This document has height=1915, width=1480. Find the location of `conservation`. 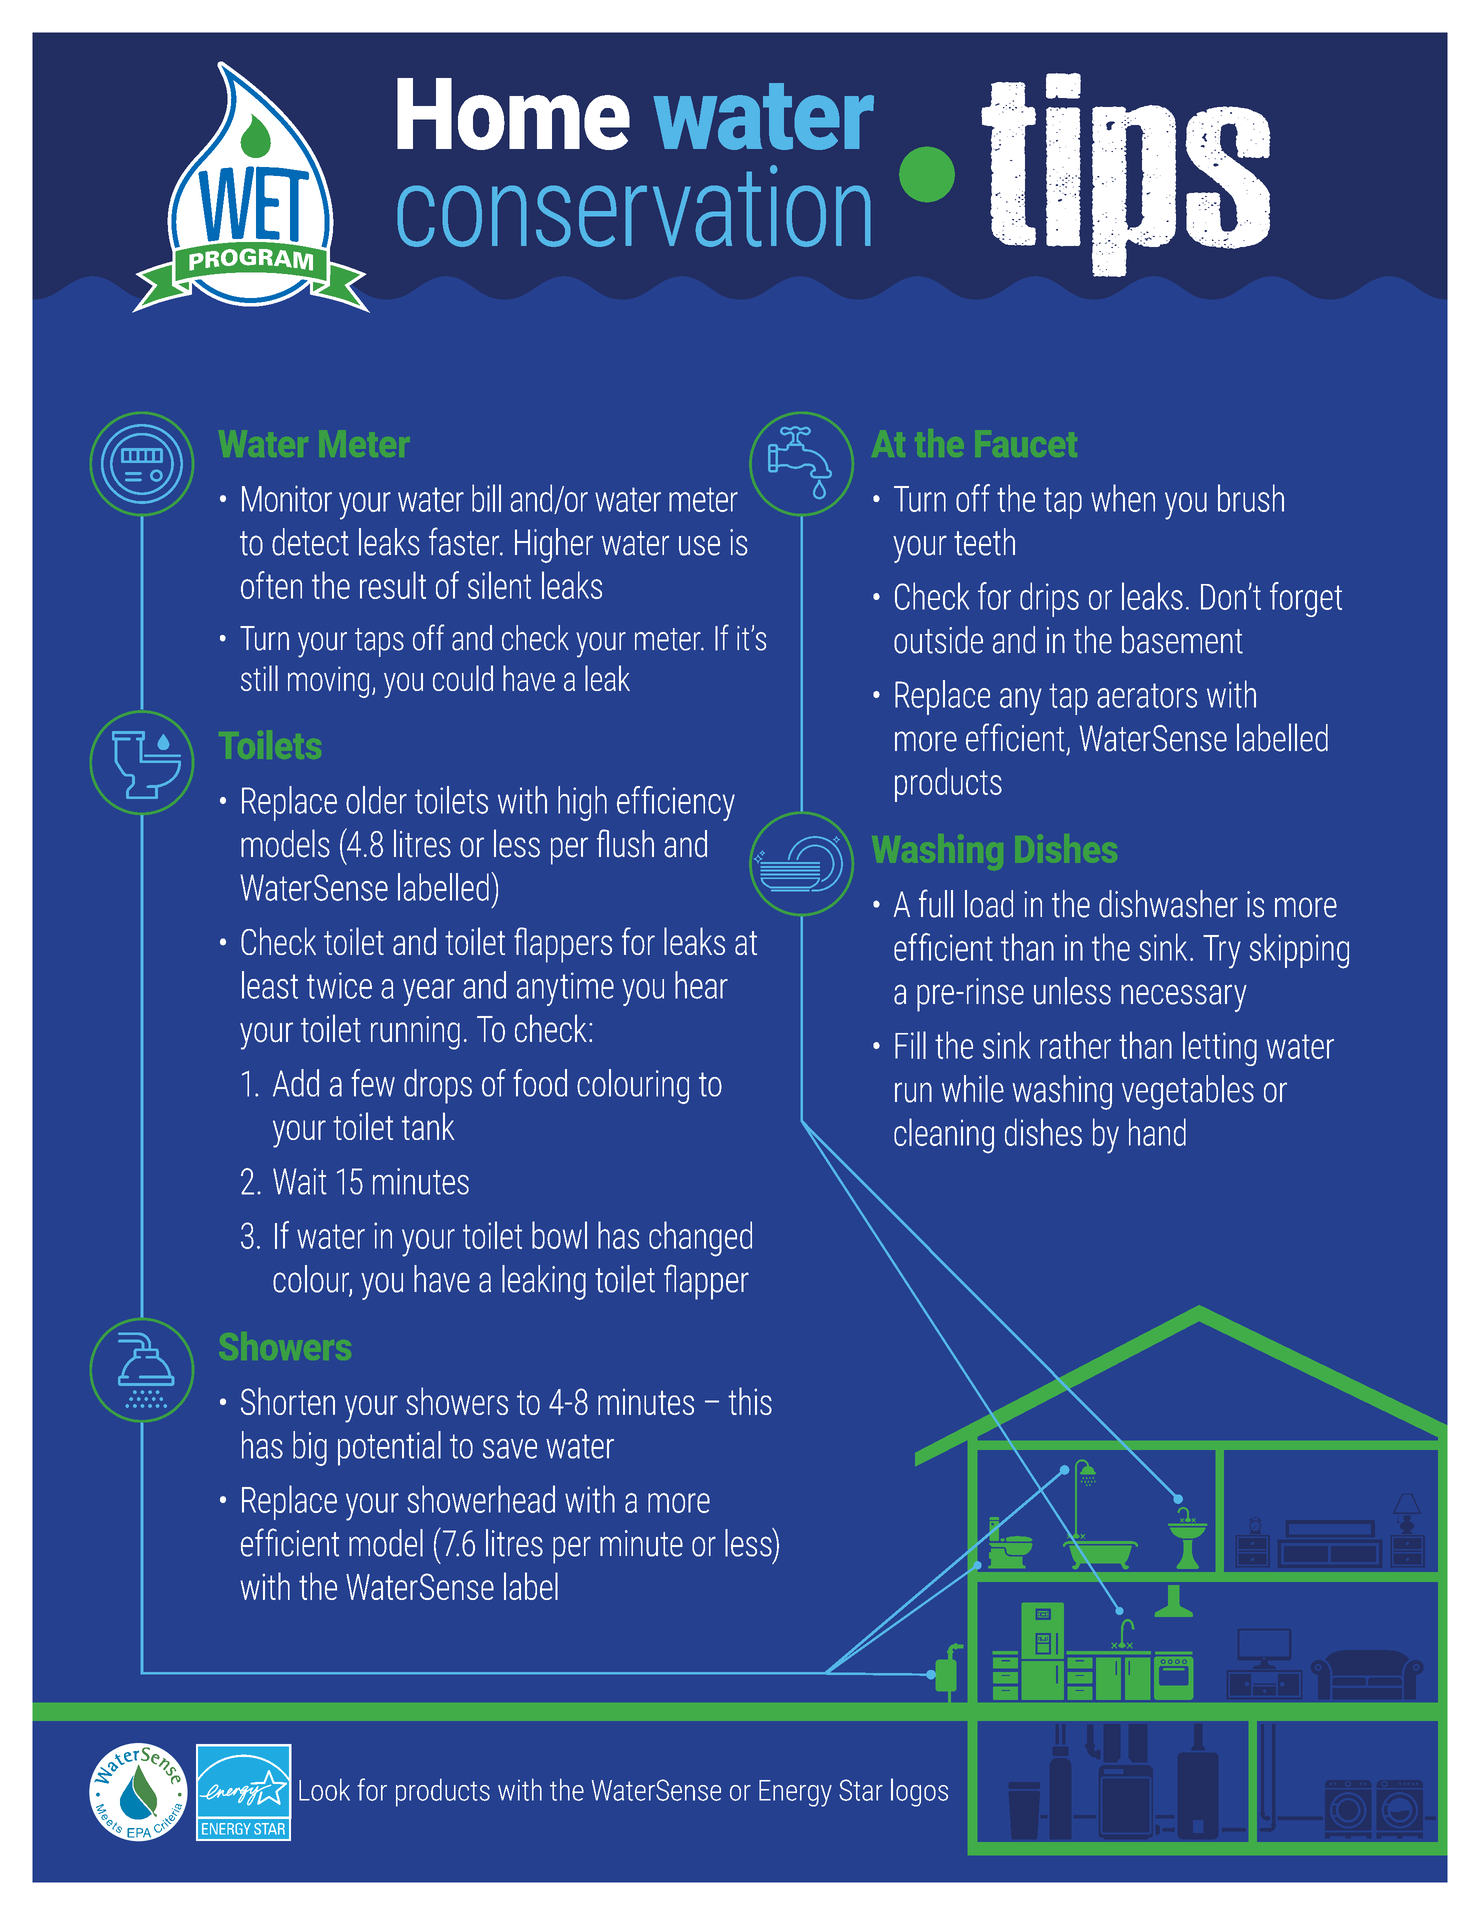

conservation is located at coordinates (634, 206).
